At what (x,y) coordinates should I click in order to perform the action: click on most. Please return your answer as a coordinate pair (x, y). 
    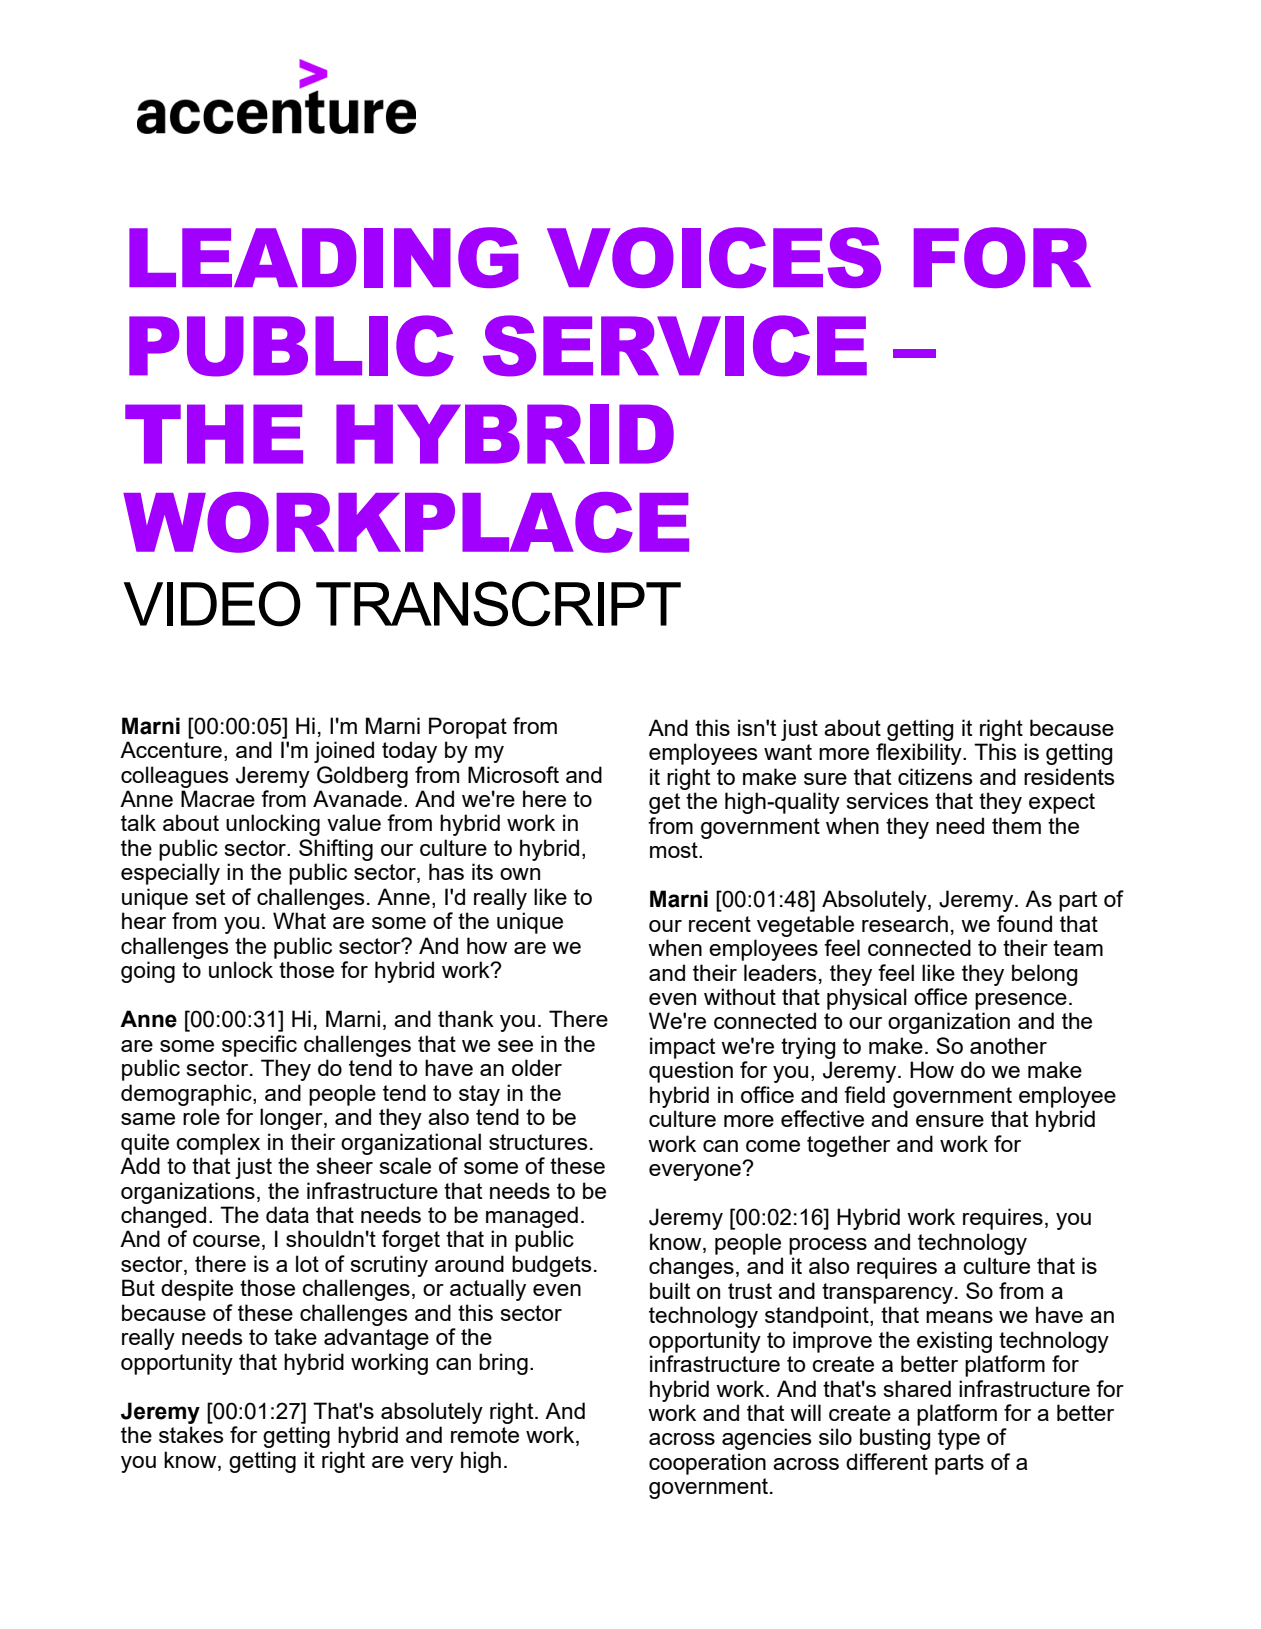
    Looking at the image, I should click on (675, 850).
